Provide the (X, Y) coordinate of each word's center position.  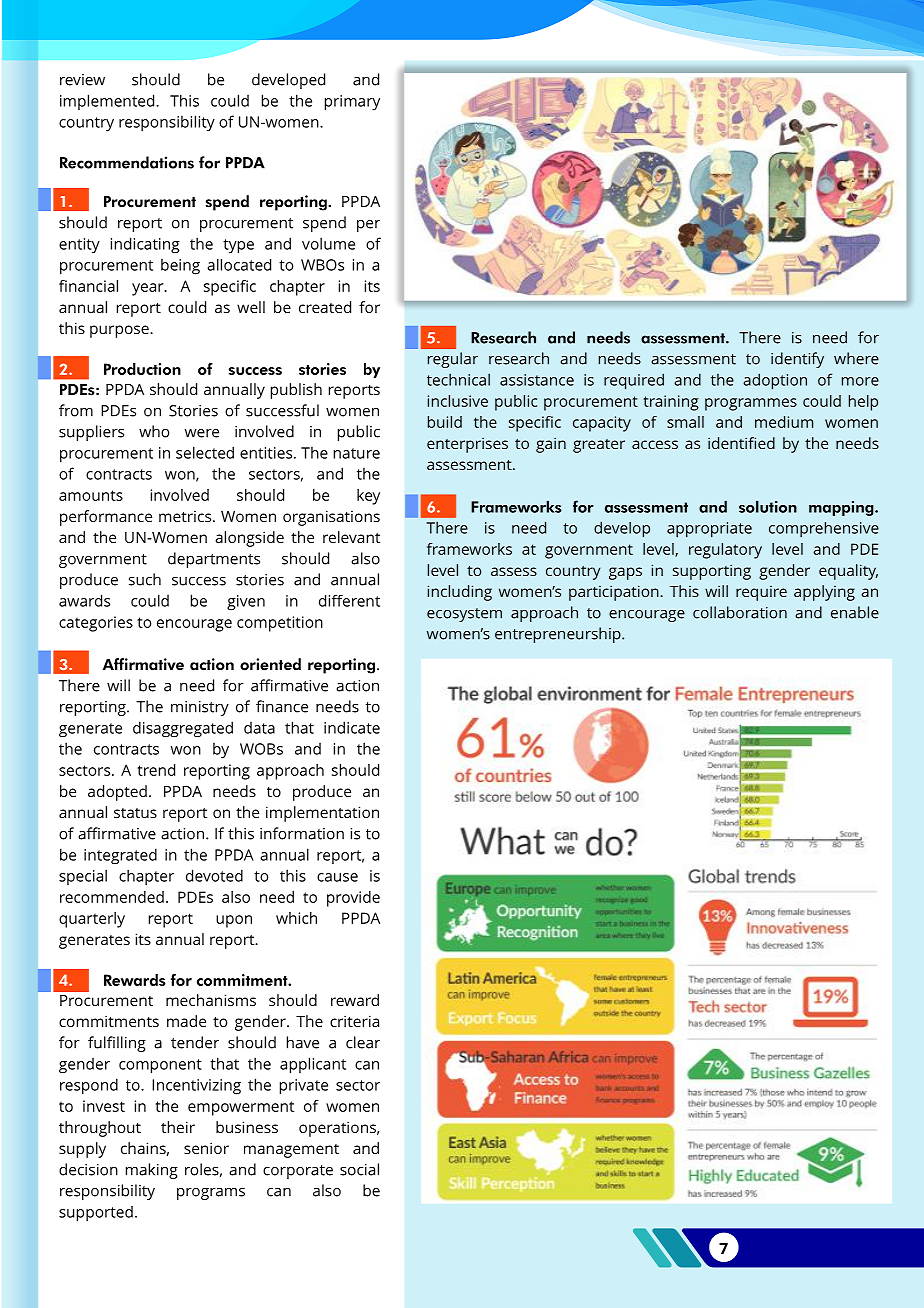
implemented (108, 102)
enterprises (467, 445)
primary (352, 103)
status (135, 813)
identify (797, 360)
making (152, 1171)
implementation (322, 814)
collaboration (740, 612)
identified (741, 443)
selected (205, 452)
